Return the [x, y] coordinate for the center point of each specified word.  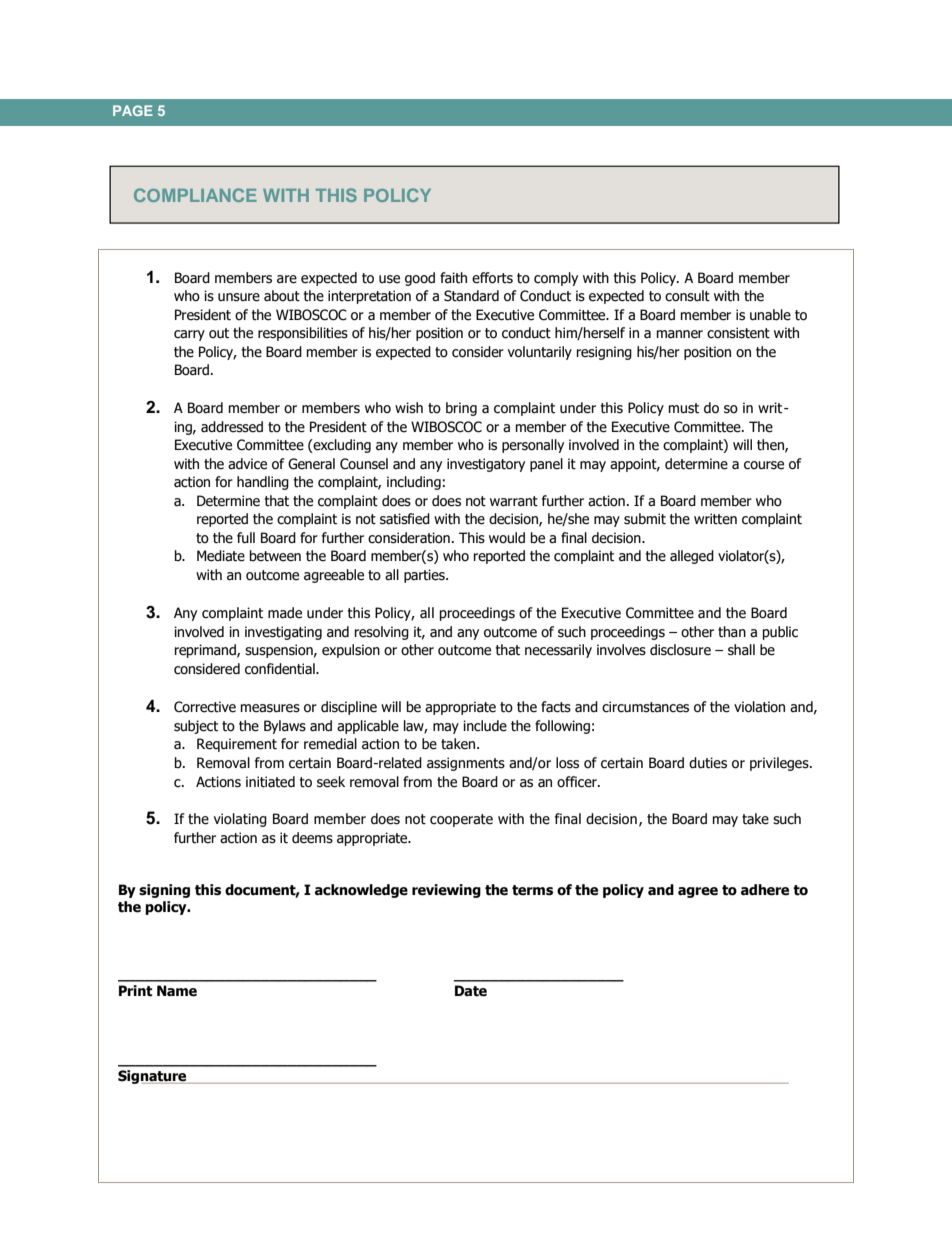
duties [708, 763]
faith [453, 278]
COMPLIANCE [195, 195]
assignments [466, 764]
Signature [153, 1077]
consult [687, 296]
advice [247, 464]
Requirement [237, 745]
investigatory [486, 465]
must [684, 408]
